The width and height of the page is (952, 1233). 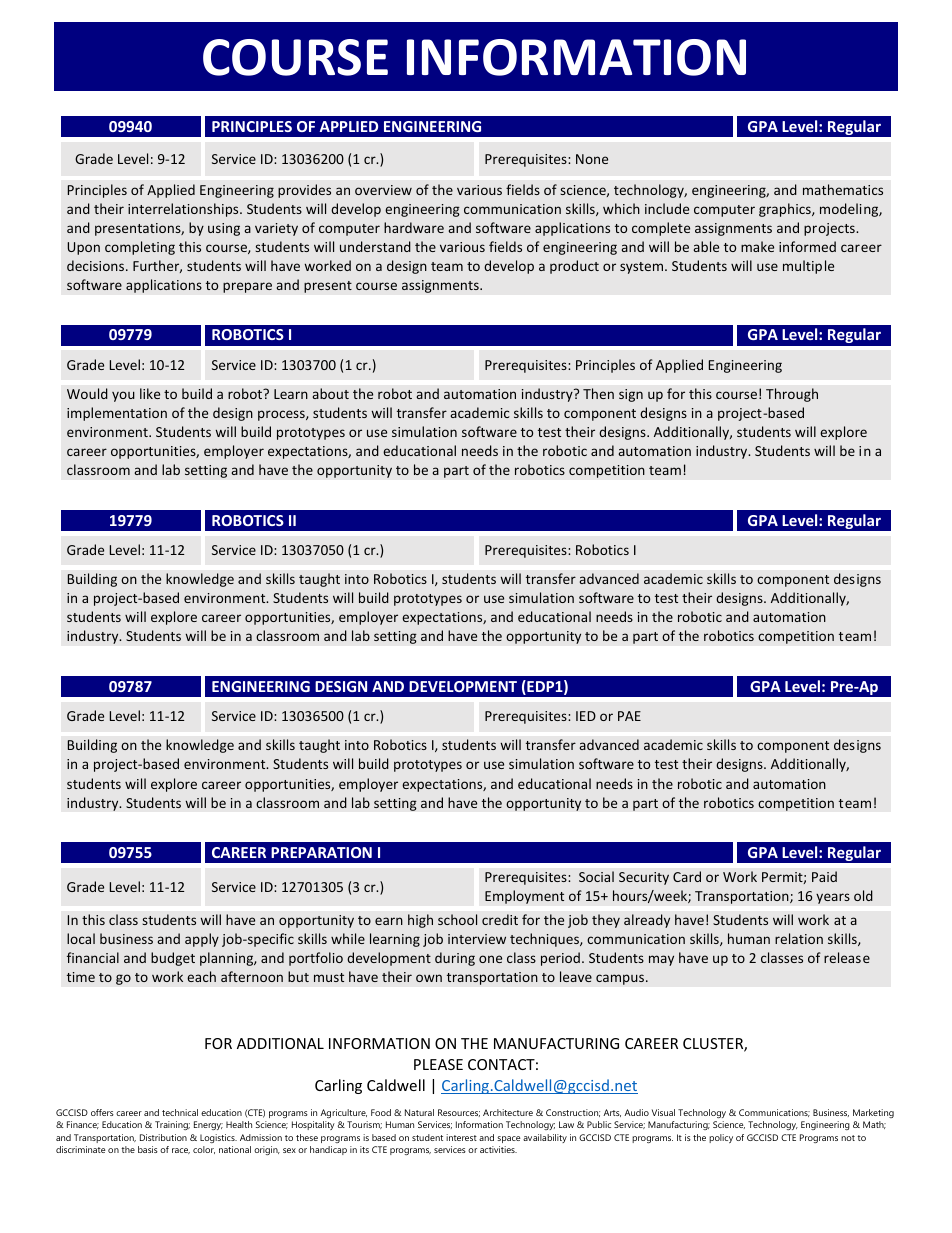 What do you see at coordinates (833, 898) in the page?
I see `years` at bounding box center [833, 898].
